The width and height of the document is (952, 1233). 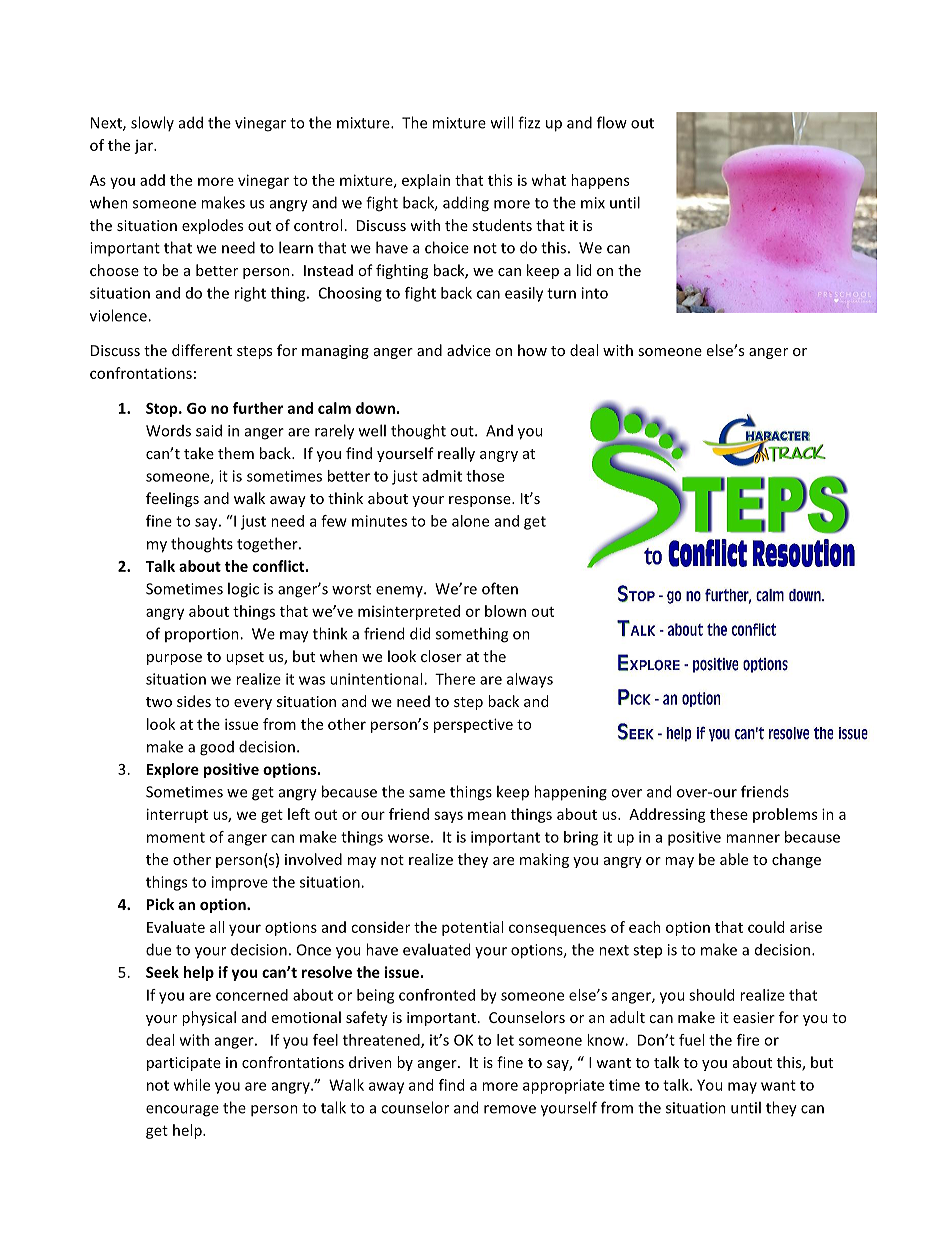 I want to click on always, so click(x=530, y=680).
